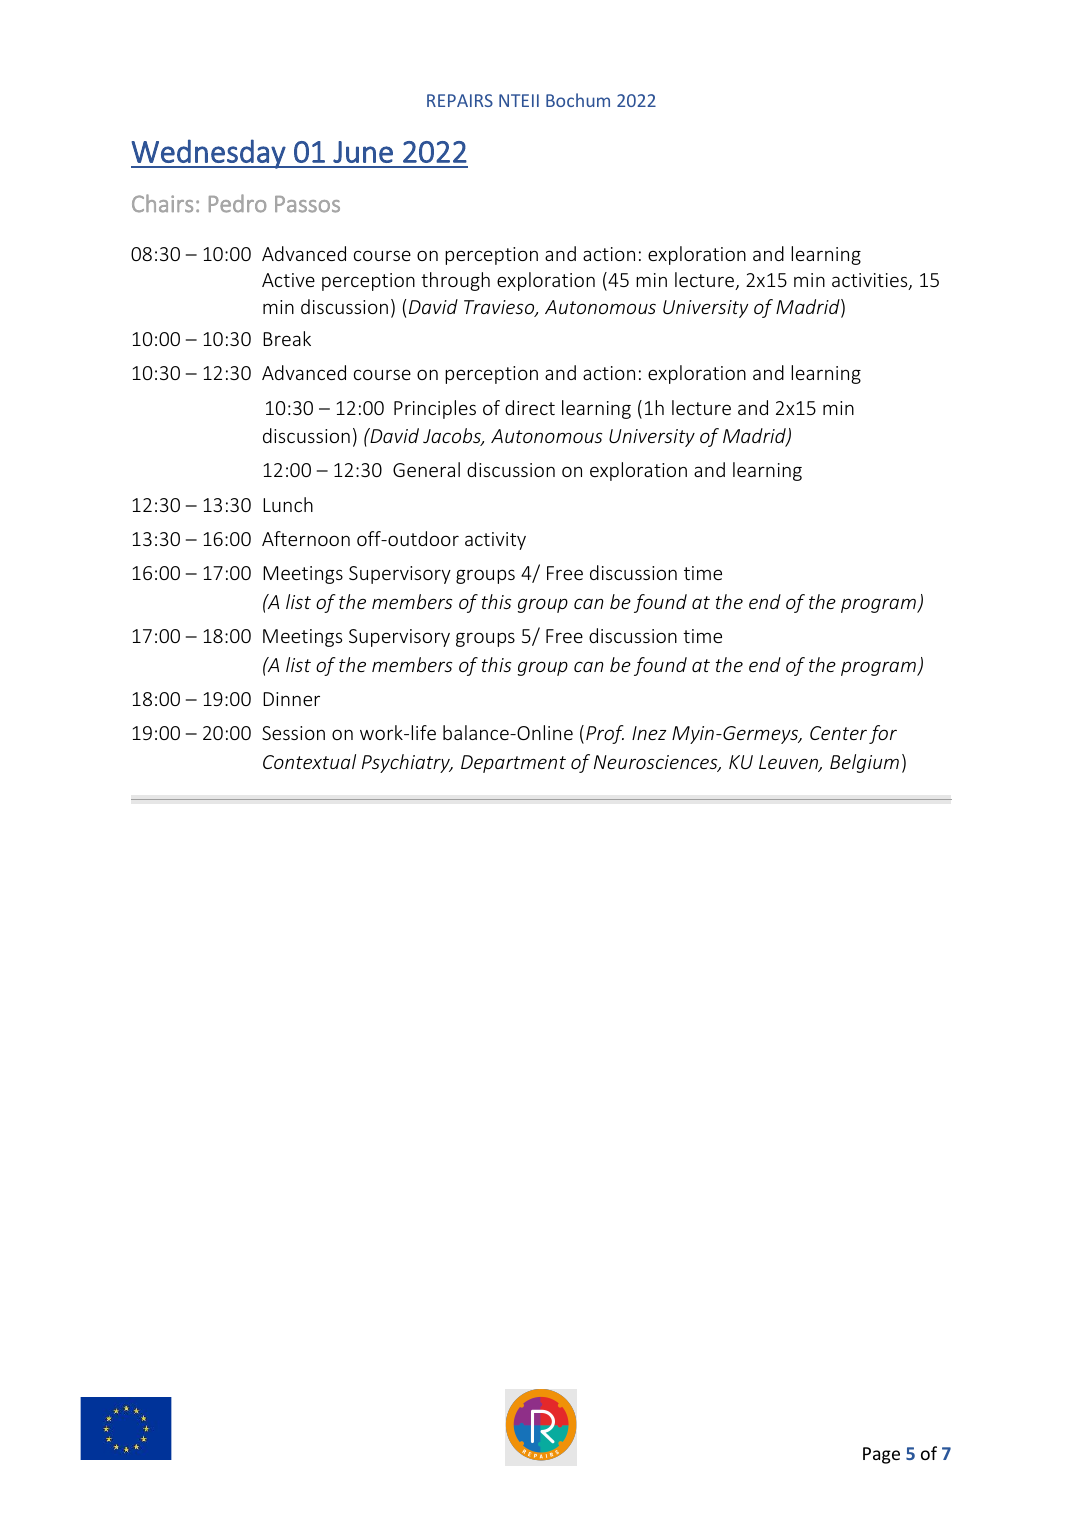  I want to click on REPAIRS, so click(460, 100).
